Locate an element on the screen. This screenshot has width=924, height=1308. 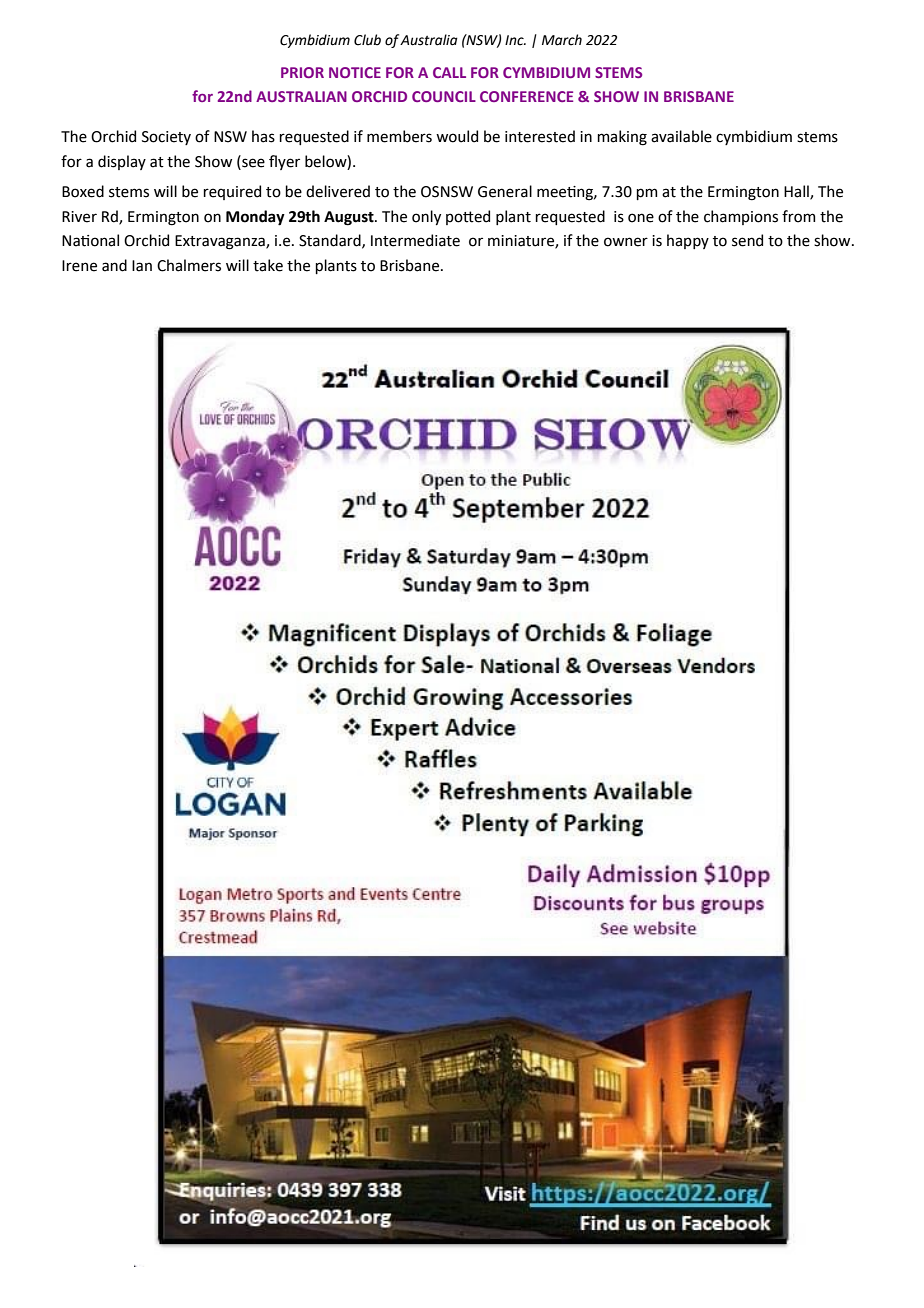
display is located at coordinates (122, 162).
